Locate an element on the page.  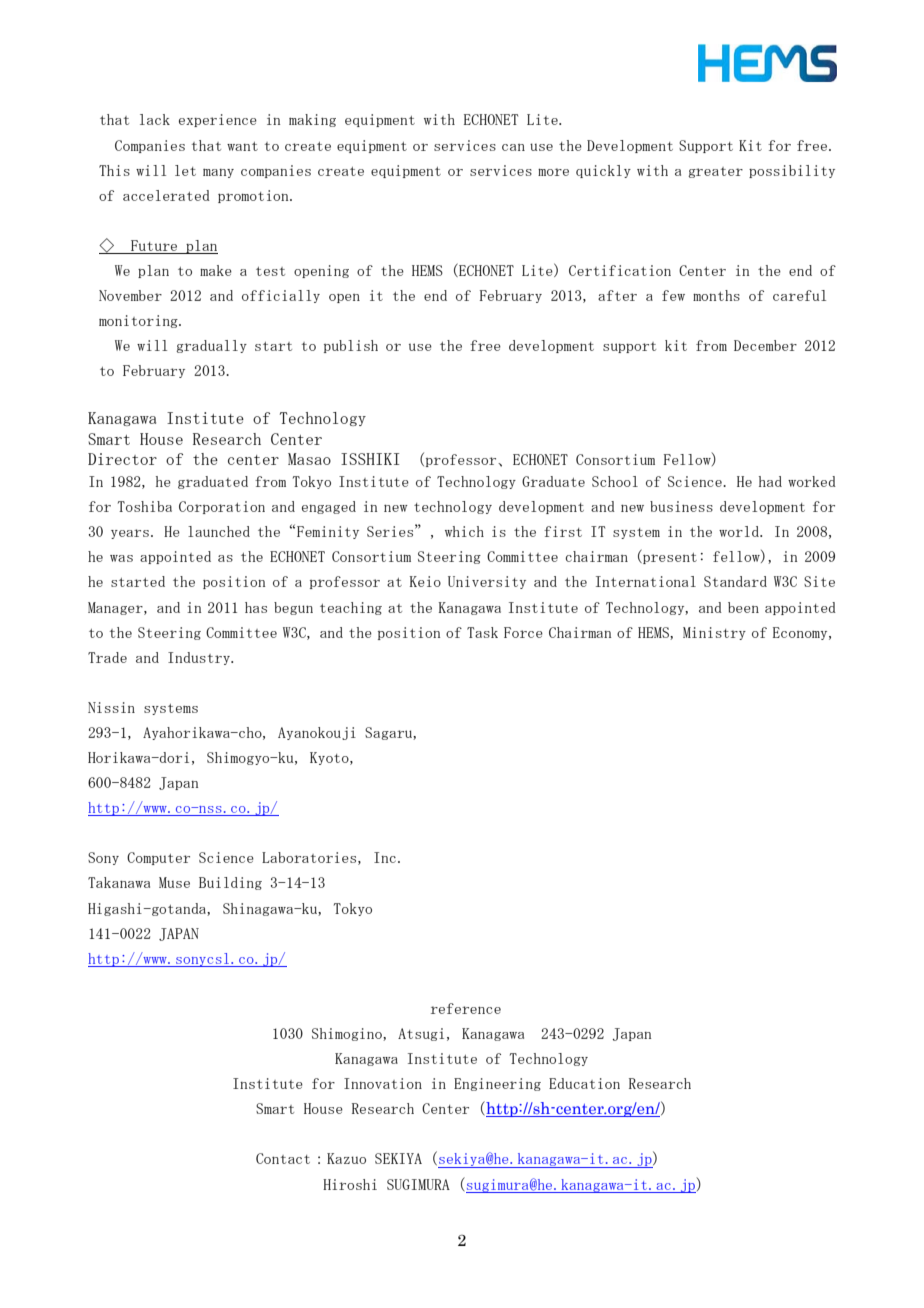
Muse is located at coordinates (174, 882).
